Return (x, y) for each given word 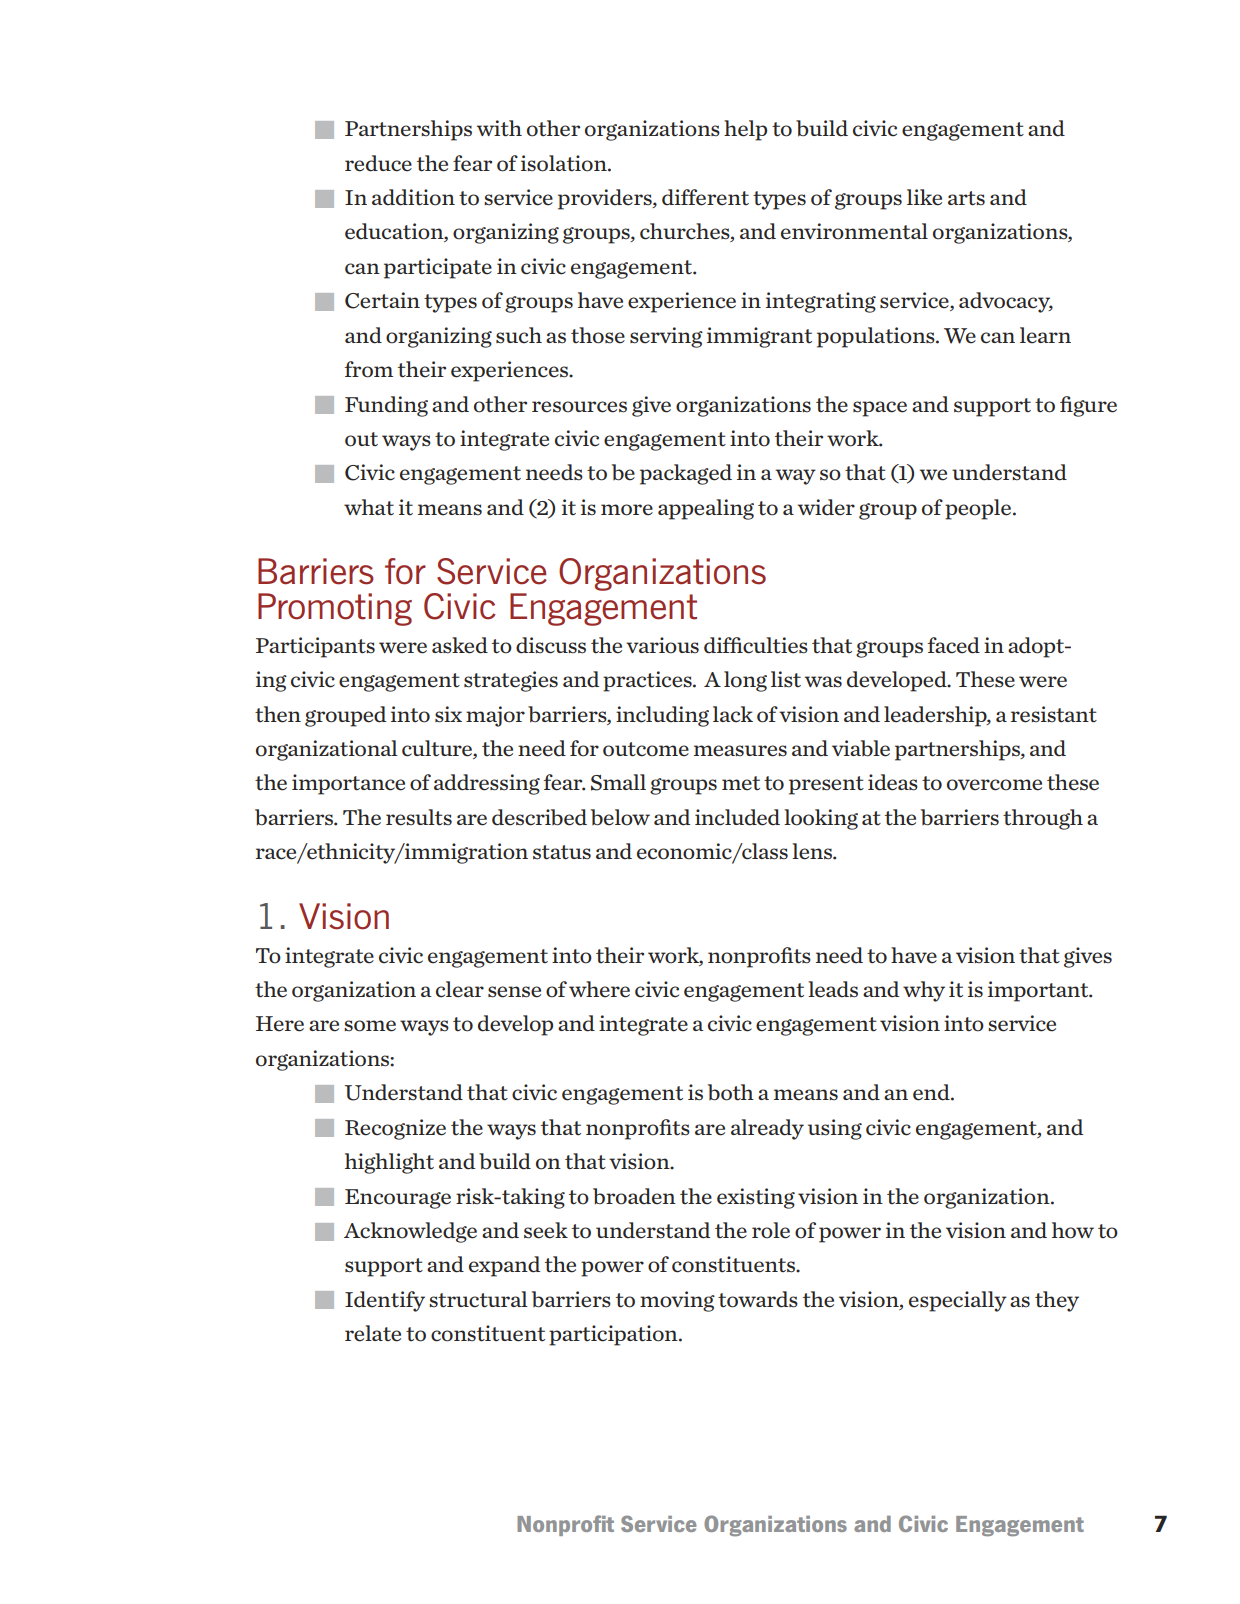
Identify (385, 1301)
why (924, 991)
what (369, 507)
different (705, 197)
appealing (706, 509)
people (979, 509)
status (562, 852)
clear (460, 989)
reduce (378, 163)
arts (966, 198)
